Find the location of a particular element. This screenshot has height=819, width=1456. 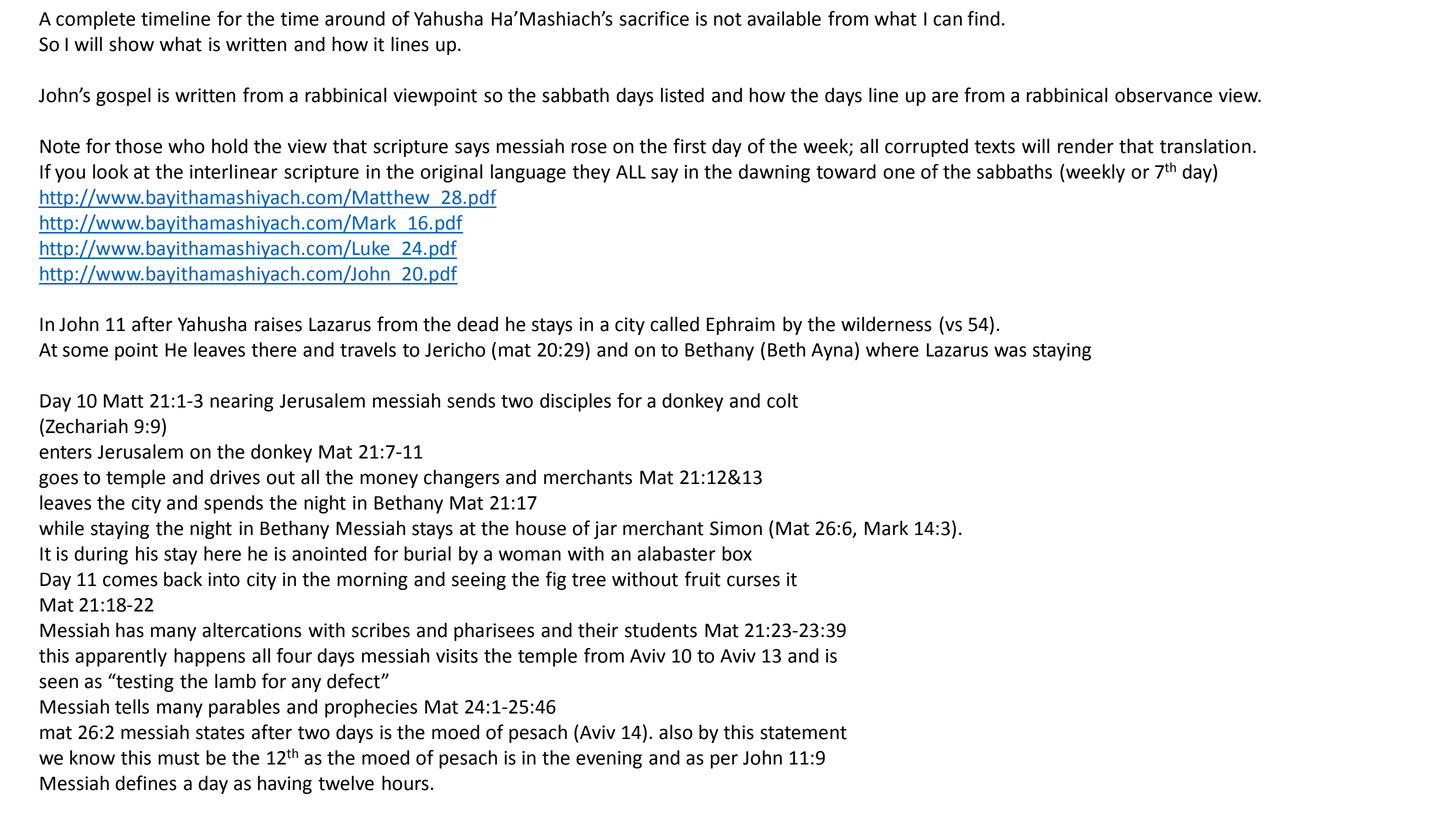

find is located at coordinates (983, 18).
